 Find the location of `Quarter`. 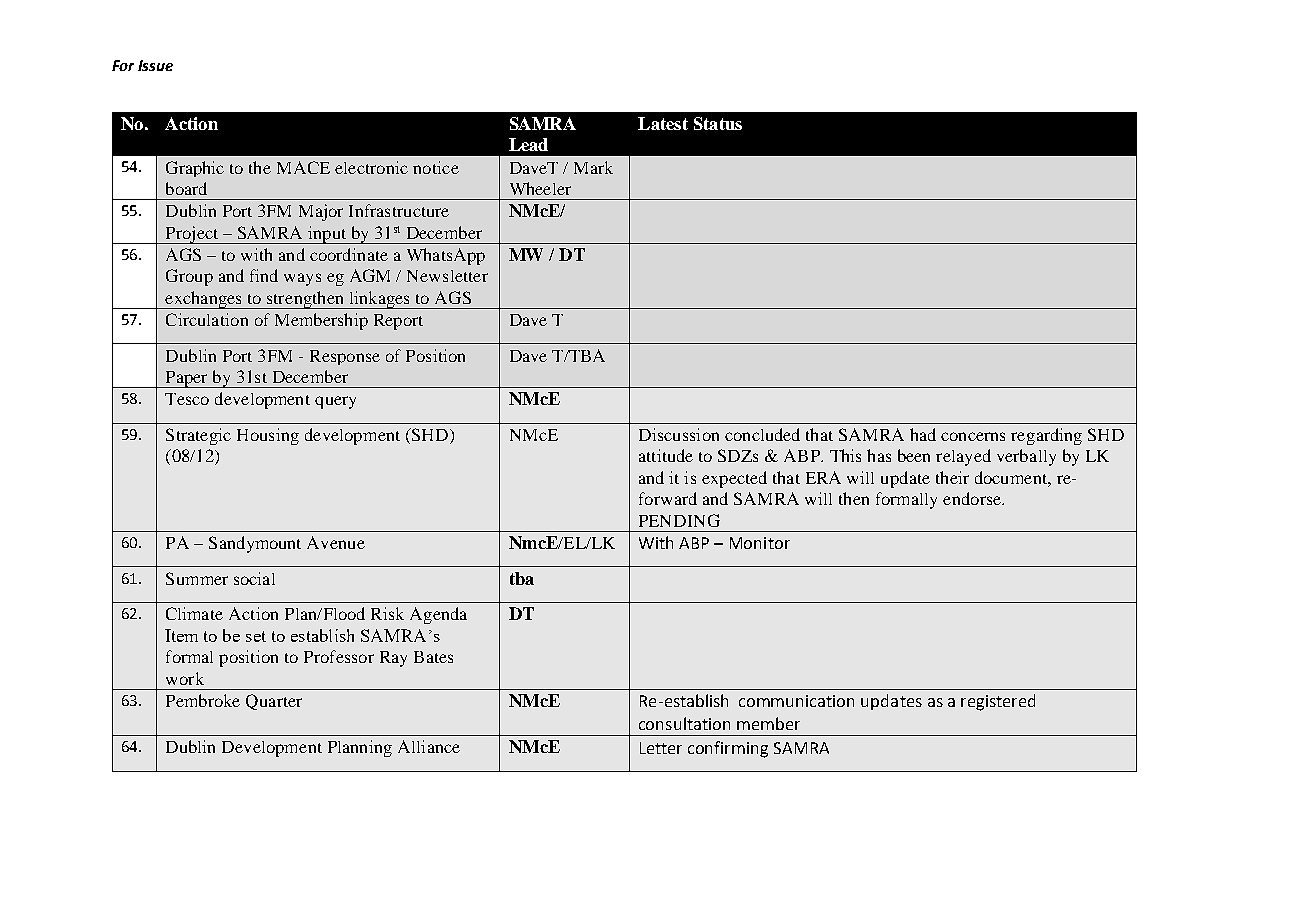

Quarter is located at coordinates (274, 702).
